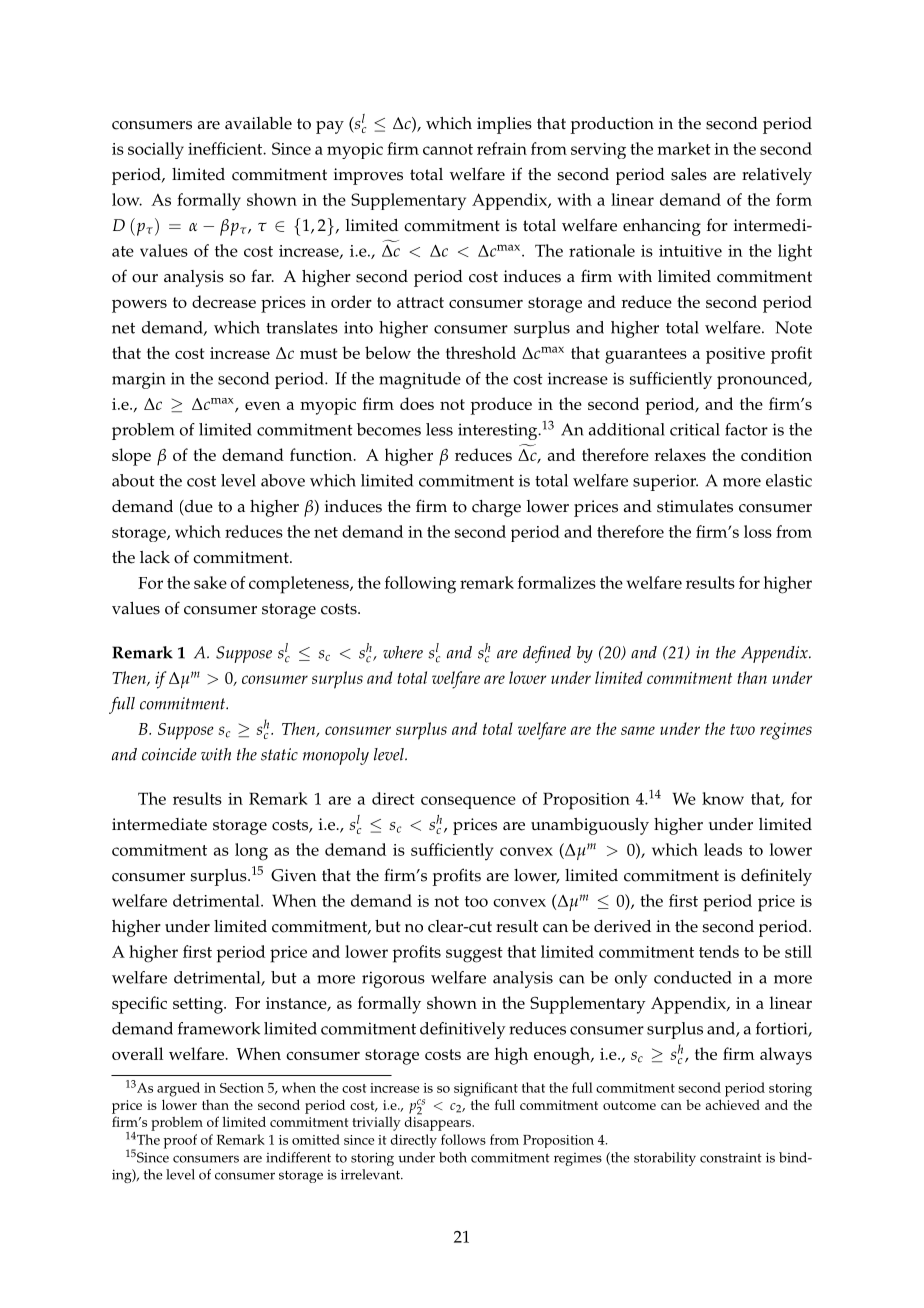 Image resolution: width=924 pixels, height=1308 pixels. Describe the element at coordinates (476, 901) in the screenshot. I see `too` at that location.
